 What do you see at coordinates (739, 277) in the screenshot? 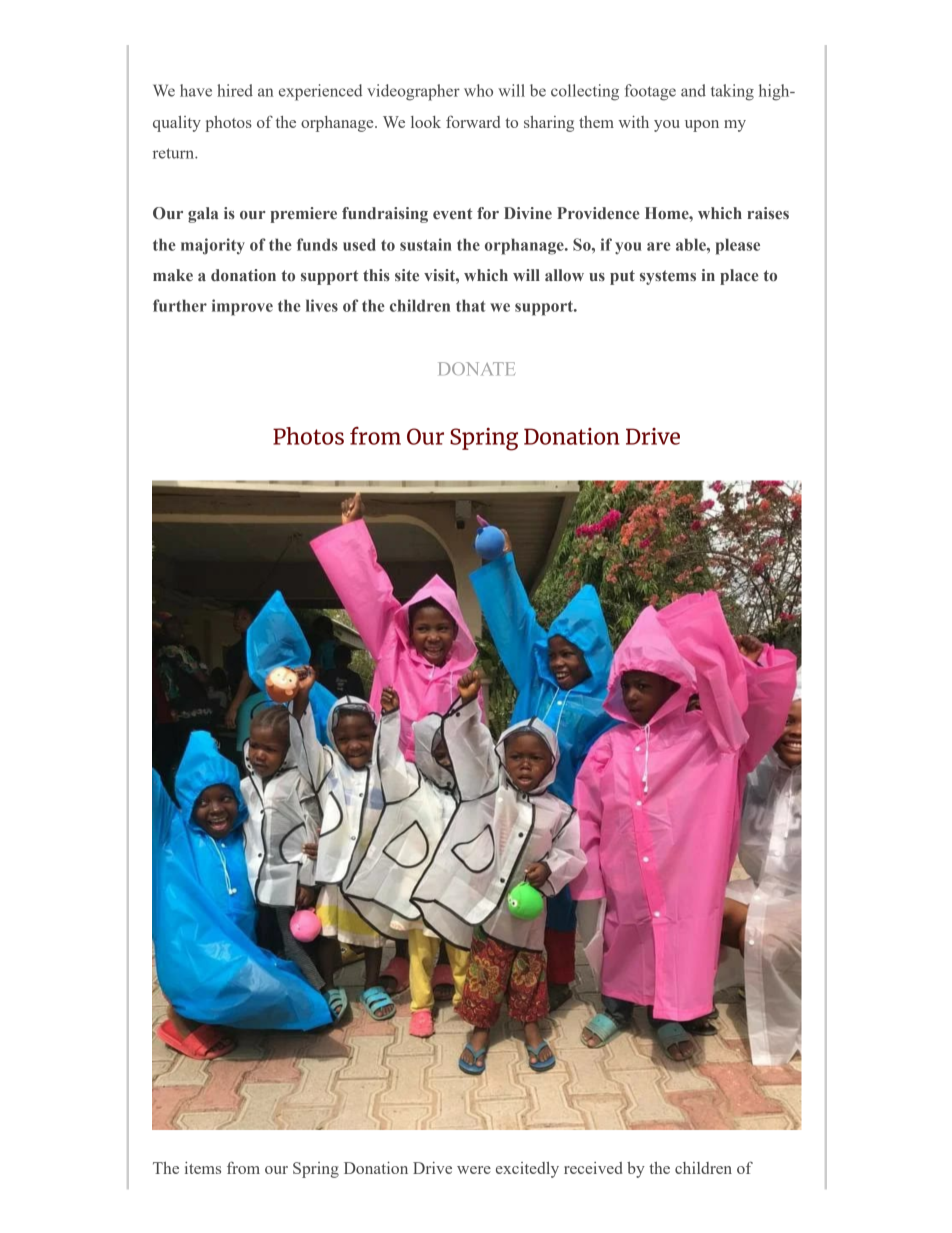
I see `place` at bounding box center [739, 277].
